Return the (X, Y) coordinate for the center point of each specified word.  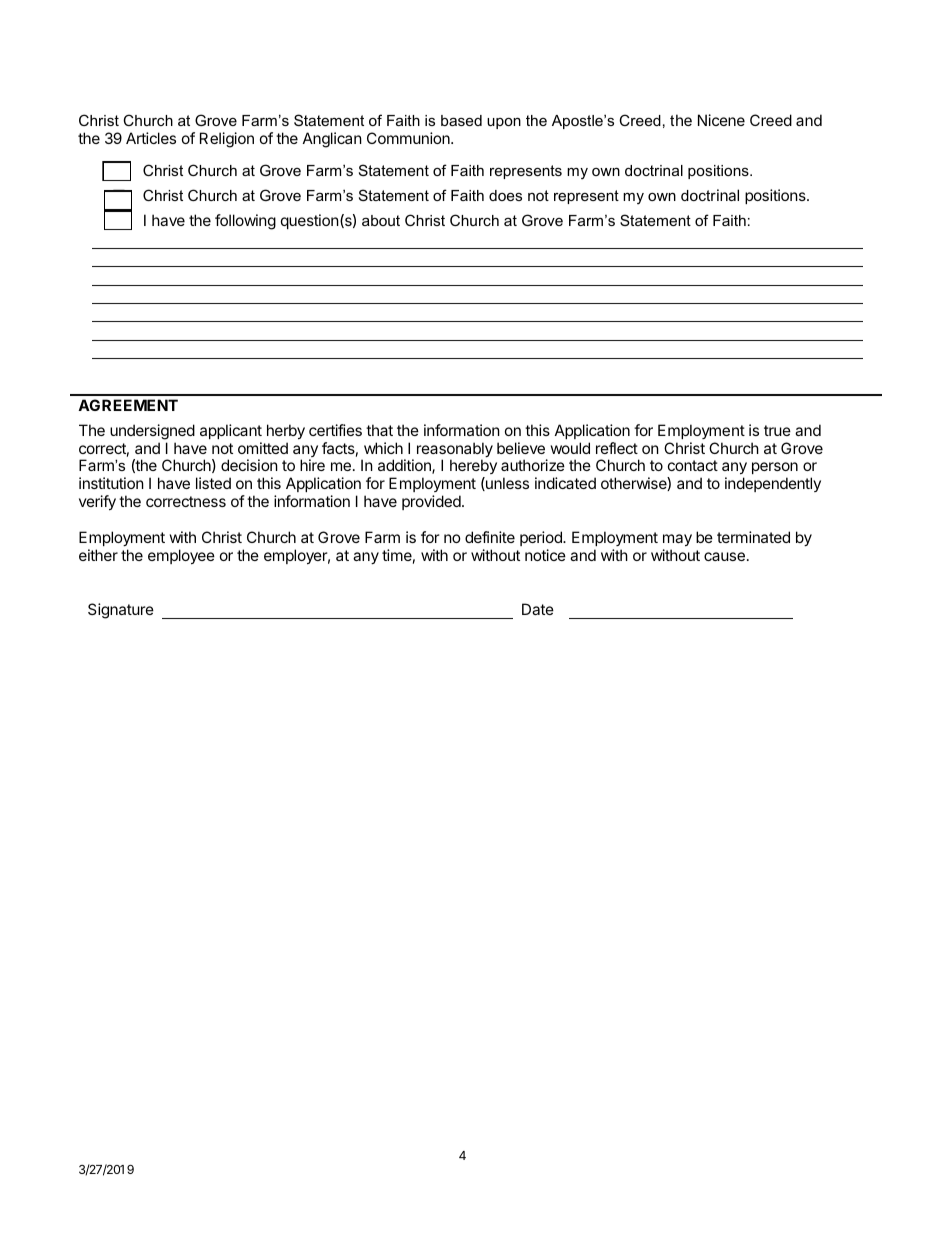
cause (724, 556)
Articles (151, 138)
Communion (409, 138)
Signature (121, 611)
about (381, 220)
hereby (473, 468)
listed (213, 483)
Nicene (721, 120)
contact (693, 465)
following (245, 222)
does (505, 195)
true (777, 430)
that (379, 430)
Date (538, 609)
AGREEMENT (128, 405)
